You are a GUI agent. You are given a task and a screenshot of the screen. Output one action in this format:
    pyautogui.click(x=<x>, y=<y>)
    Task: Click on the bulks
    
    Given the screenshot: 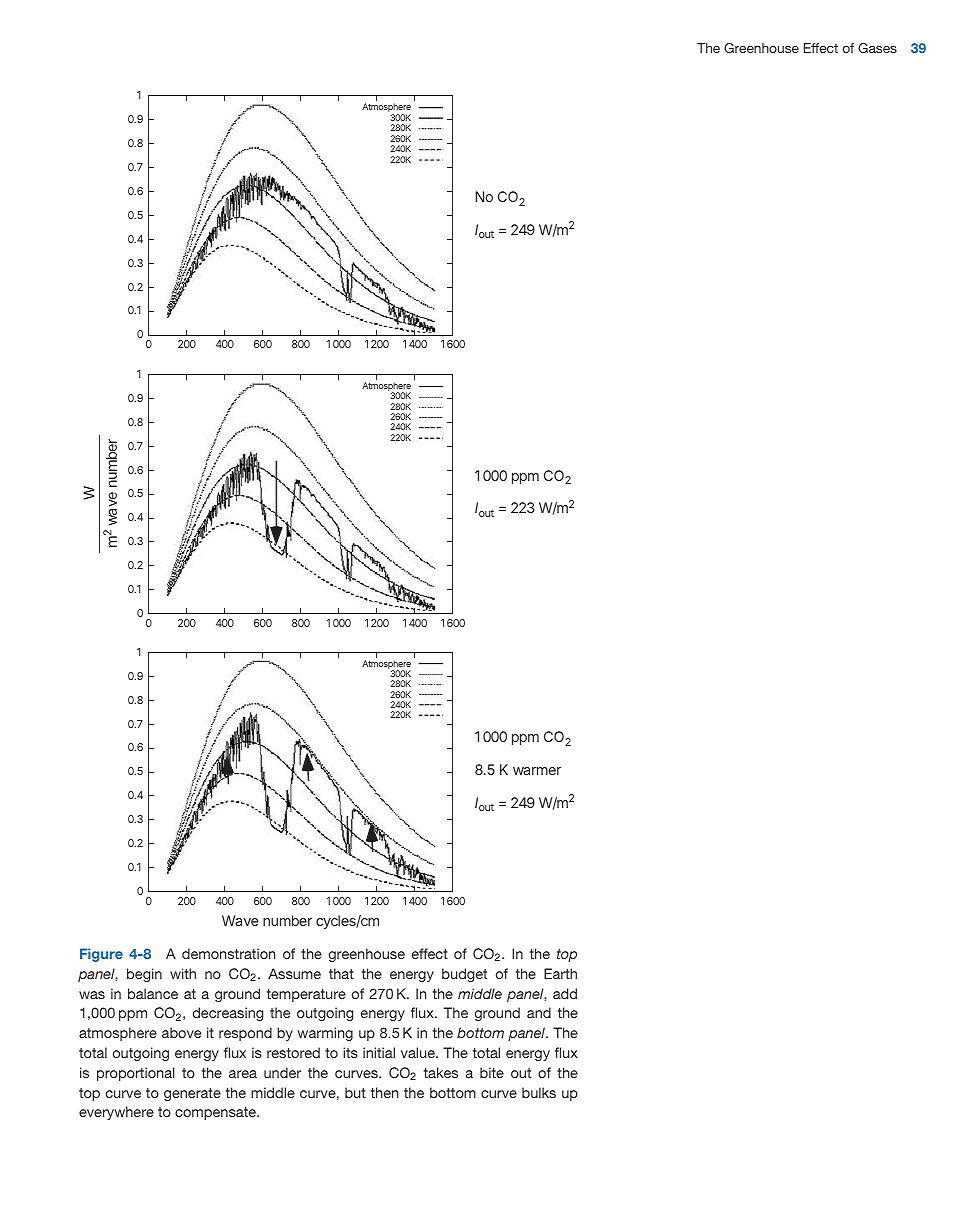 What is the action you would take?
    pyautogui.click(x=539, y=1092)
